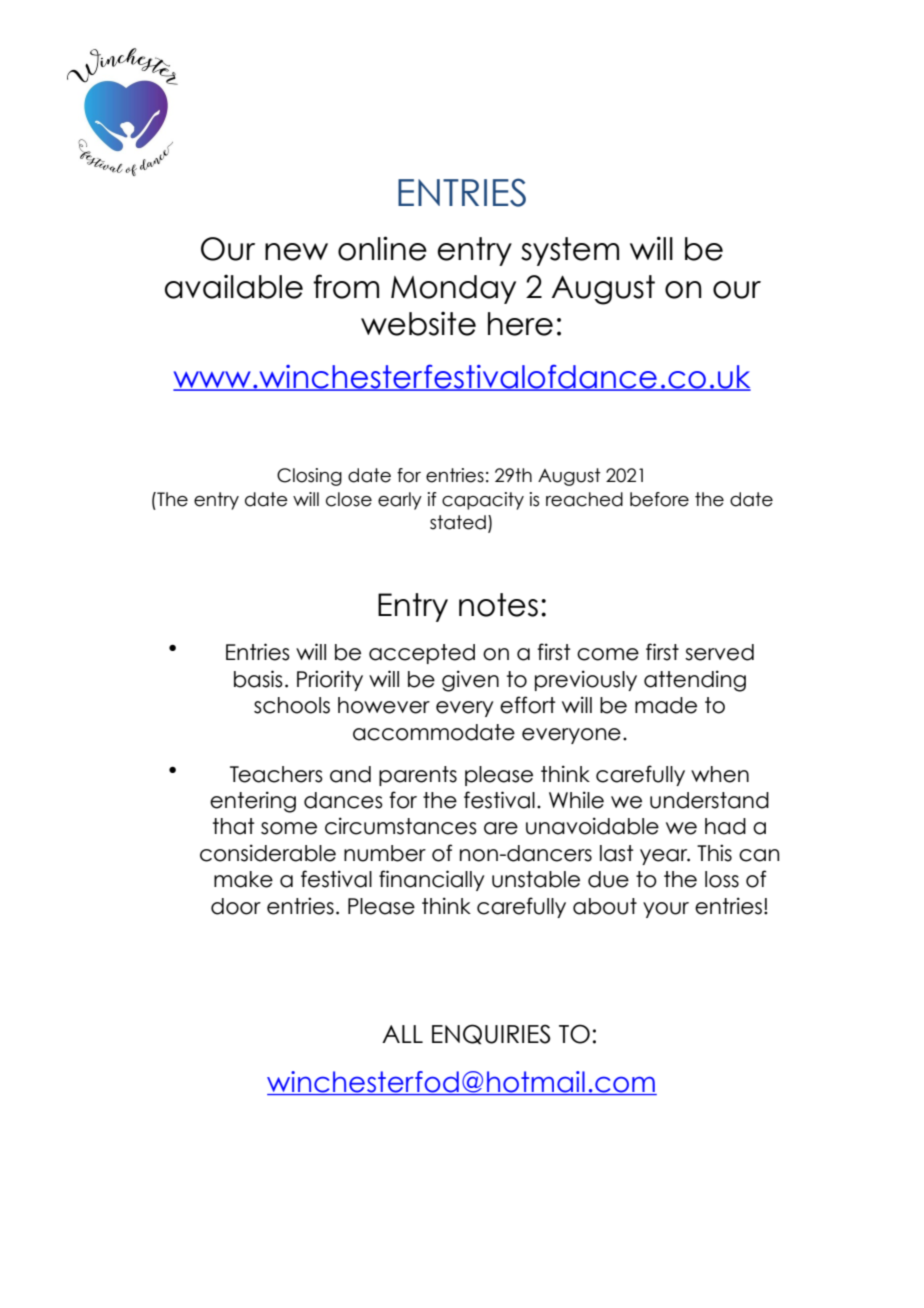  I want to click on before, so click(659, 499).
